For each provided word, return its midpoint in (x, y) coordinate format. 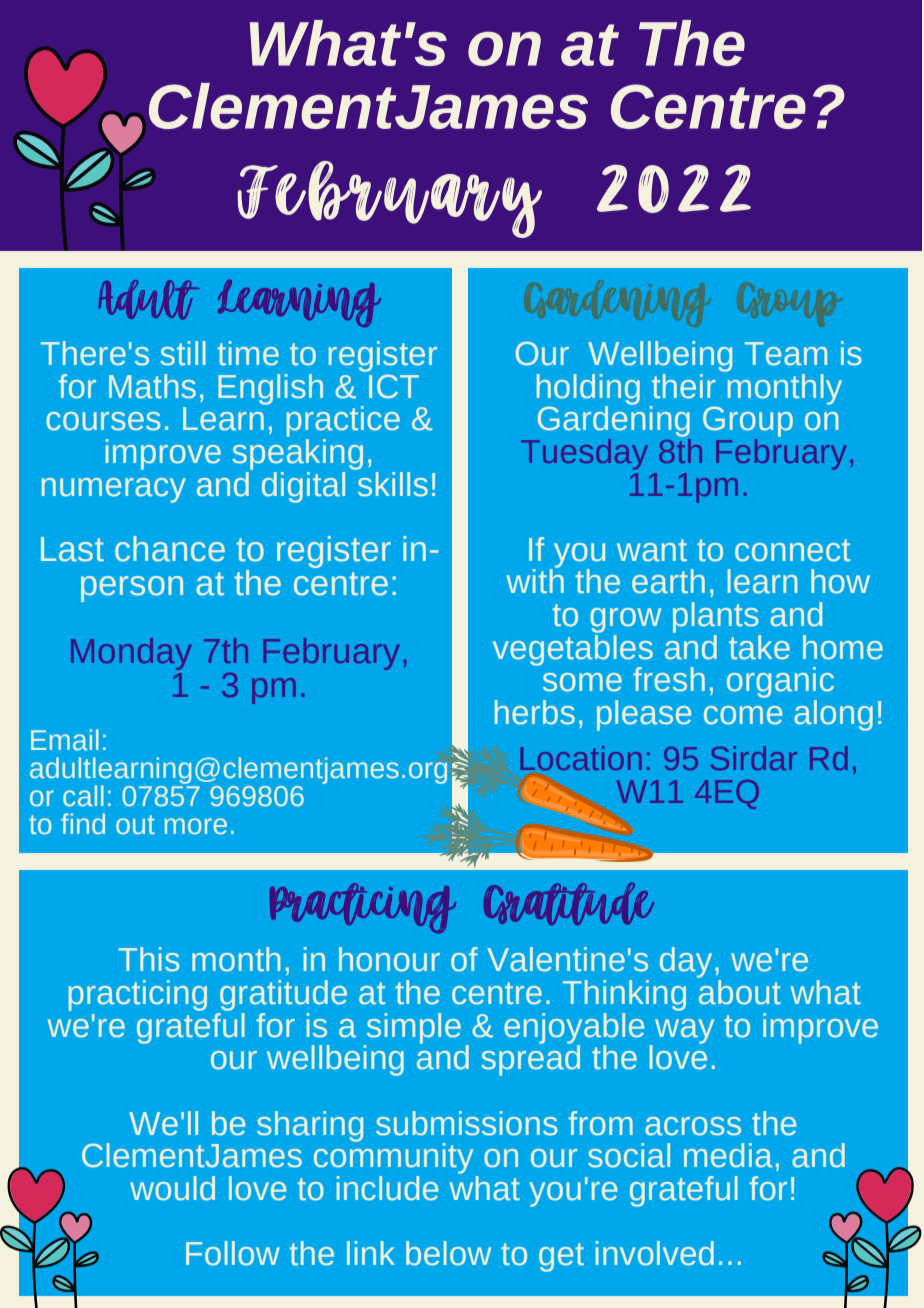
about (739, 991)
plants (717, 619)
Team (786, 354)
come (743, 715)
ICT (394, 386)
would (172, 1188)
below (448, 1253)
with (535, 580)
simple (412, 1029)
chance (170, 549)
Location (581, 758)
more (196, 826)
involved (655, 1253)
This (149, 959)
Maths (152, 386)
